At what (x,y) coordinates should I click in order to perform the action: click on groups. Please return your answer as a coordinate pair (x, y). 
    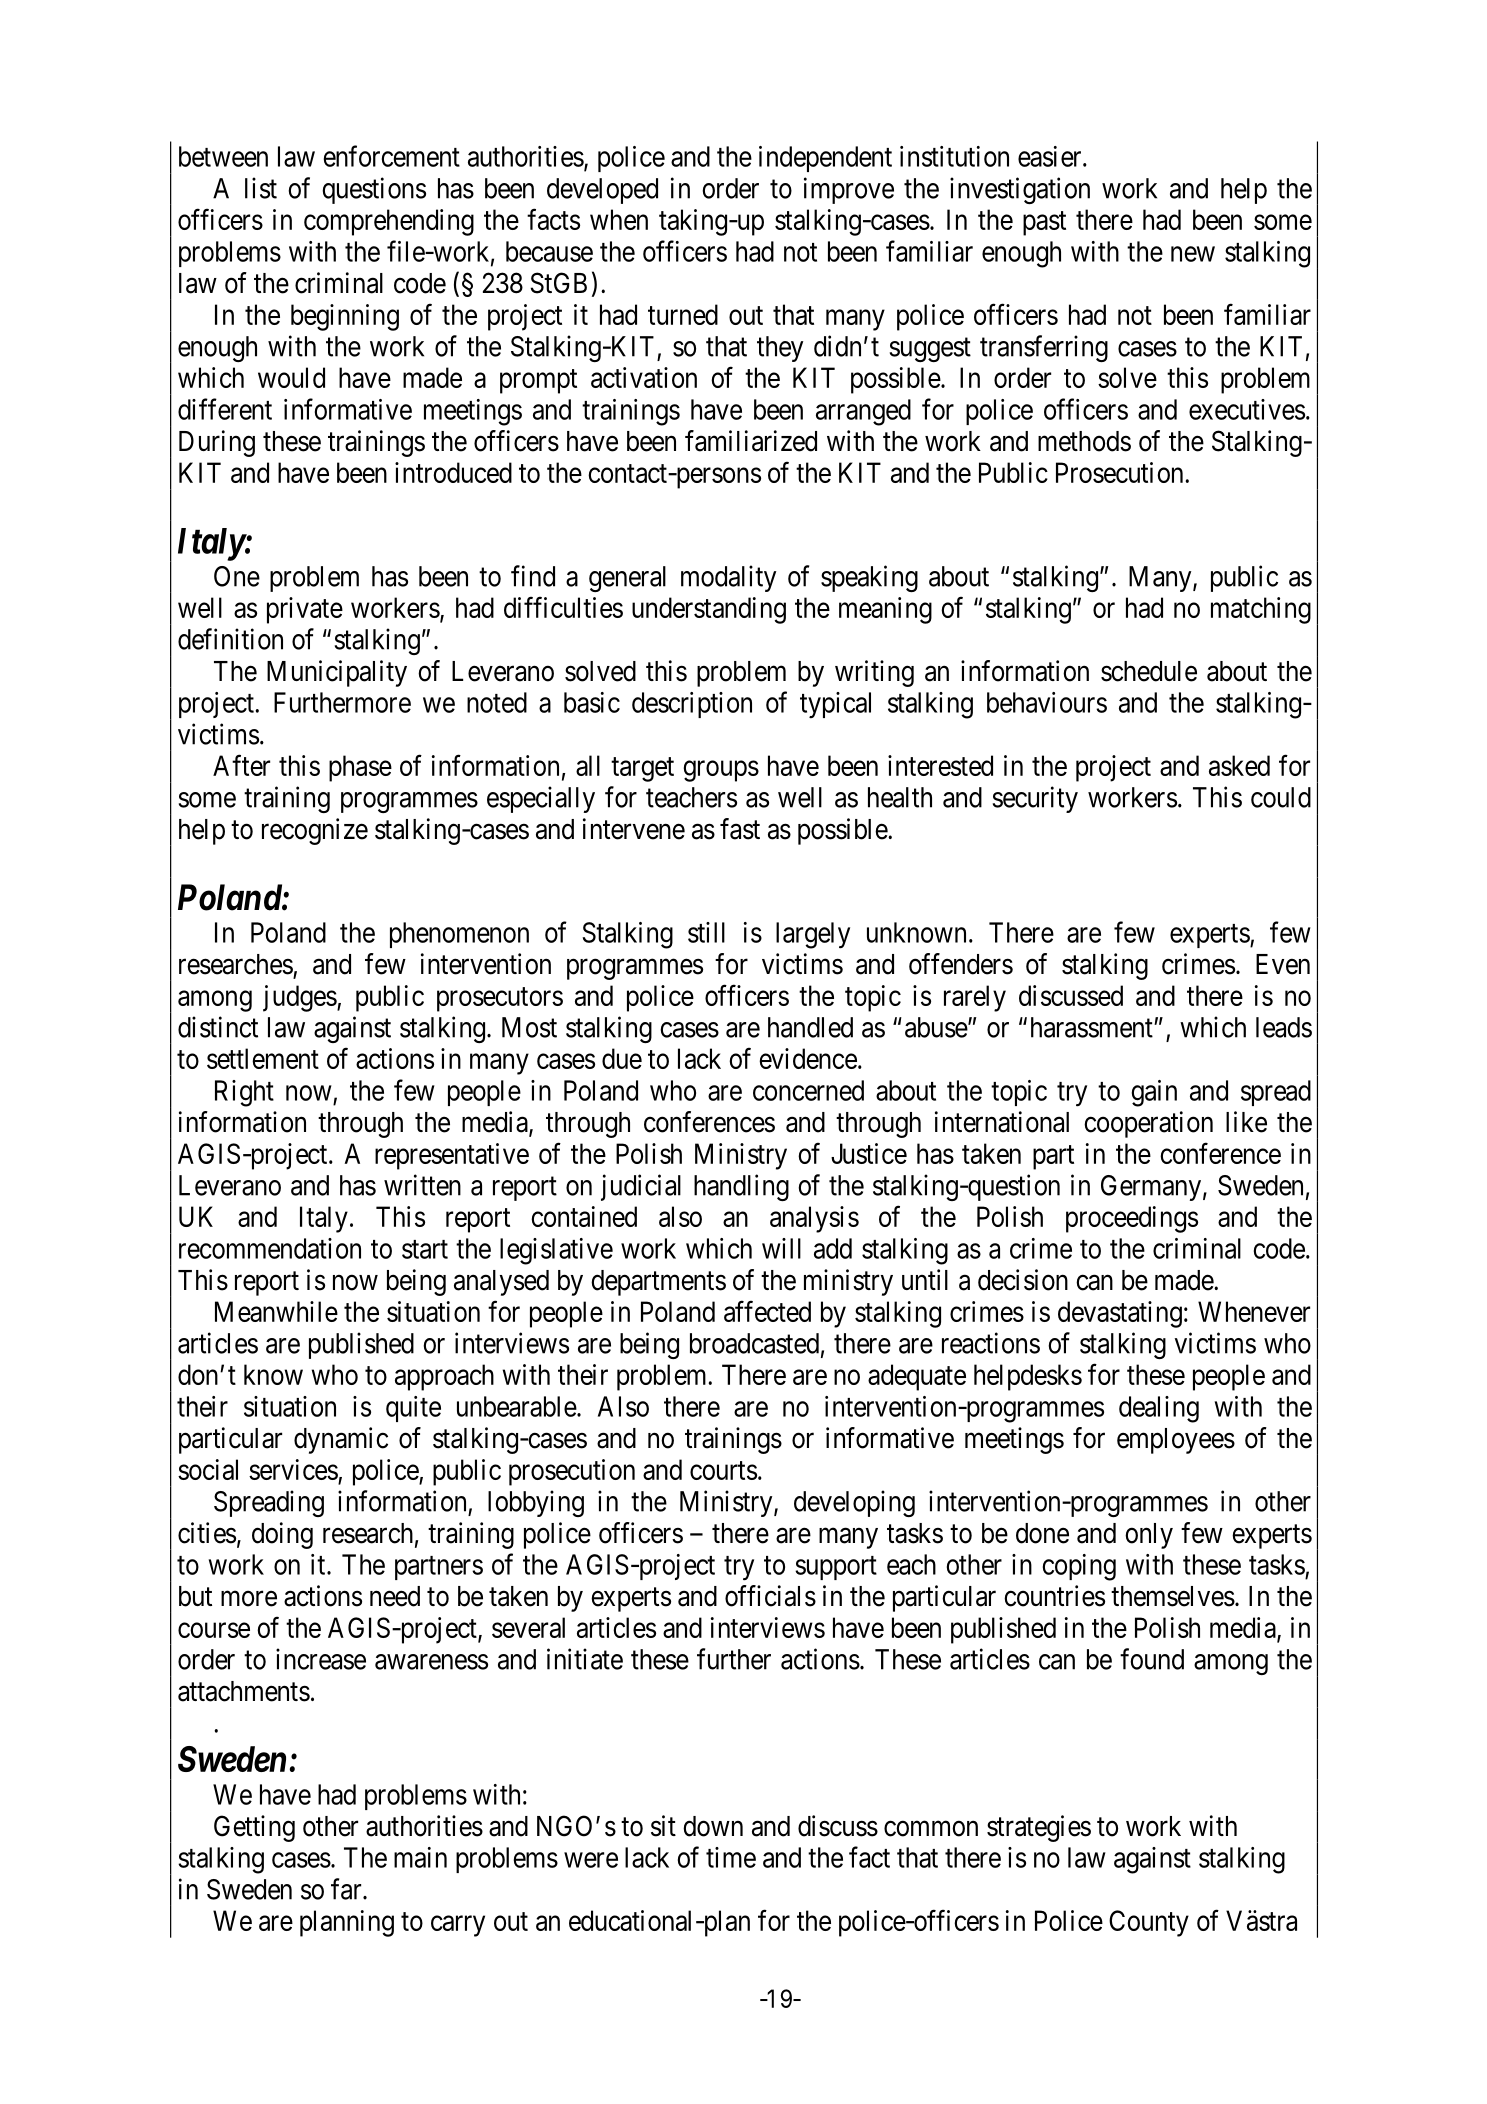
    Looking at the image, I should click on (721, 771).
